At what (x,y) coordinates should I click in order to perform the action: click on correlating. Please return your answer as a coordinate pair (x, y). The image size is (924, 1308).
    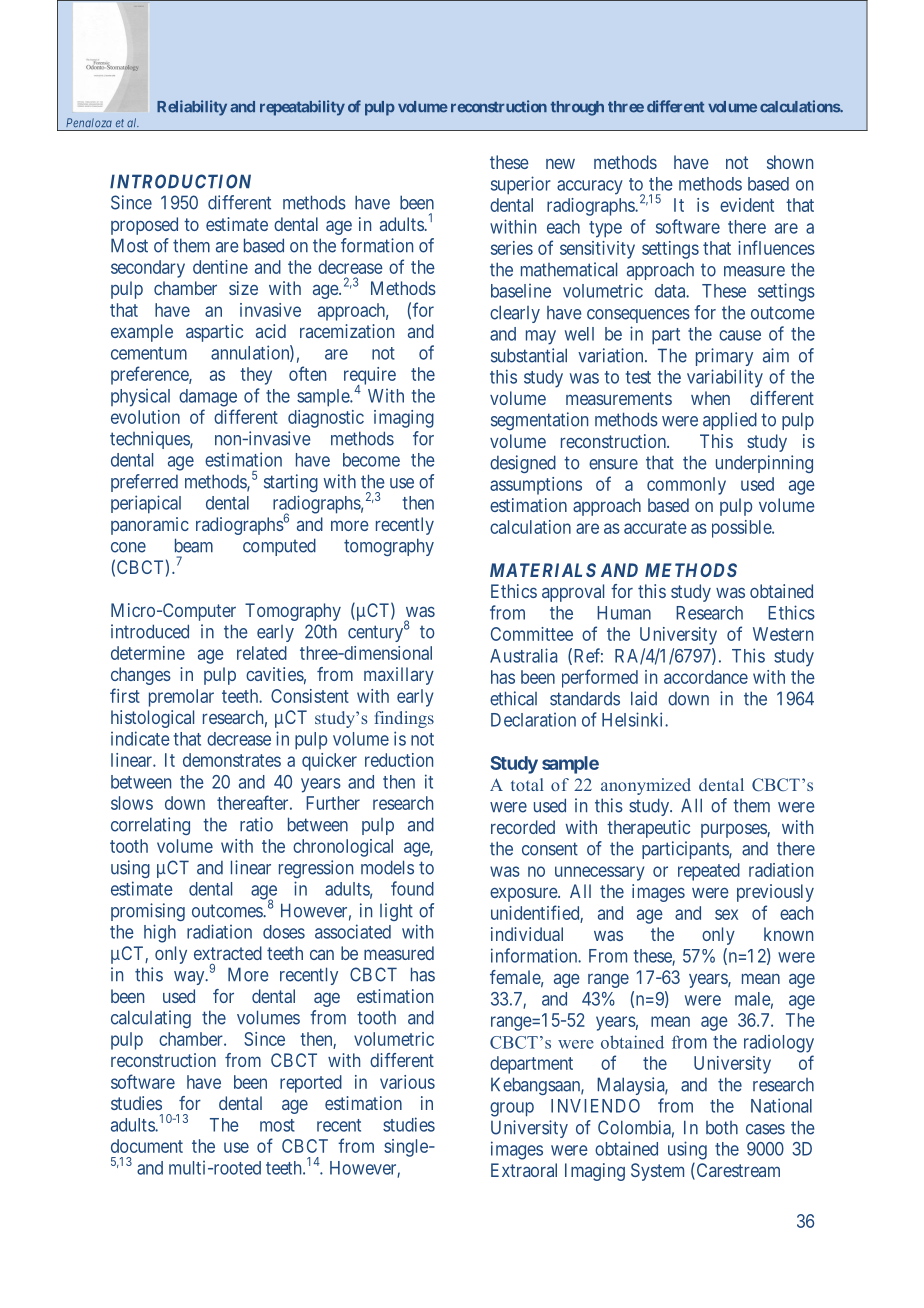
    Looking at the image, I should click on (150, 826).
